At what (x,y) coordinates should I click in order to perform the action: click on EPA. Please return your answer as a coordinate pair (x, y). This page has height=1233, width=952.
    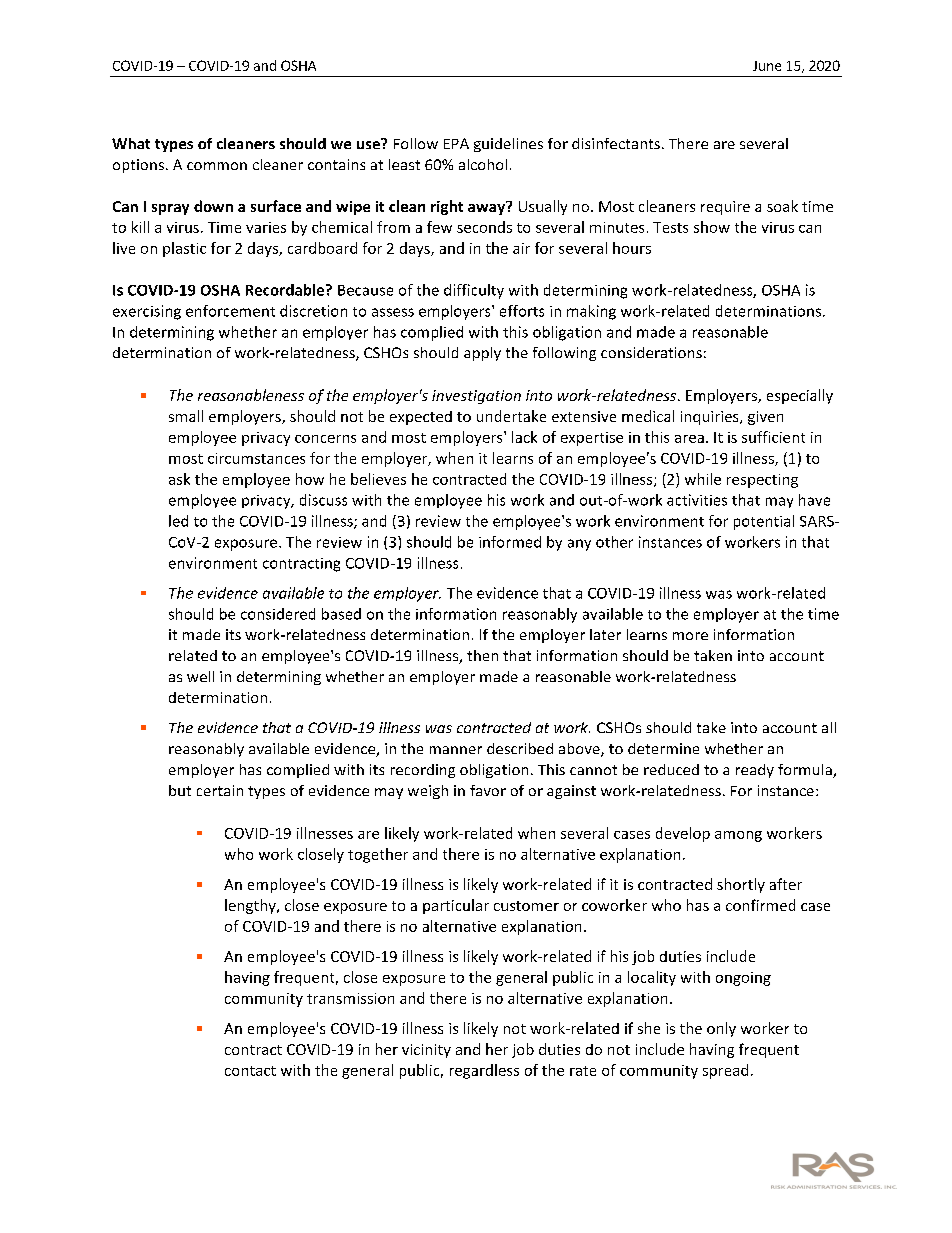
    Looking at the image, I should click on (456, 143).
